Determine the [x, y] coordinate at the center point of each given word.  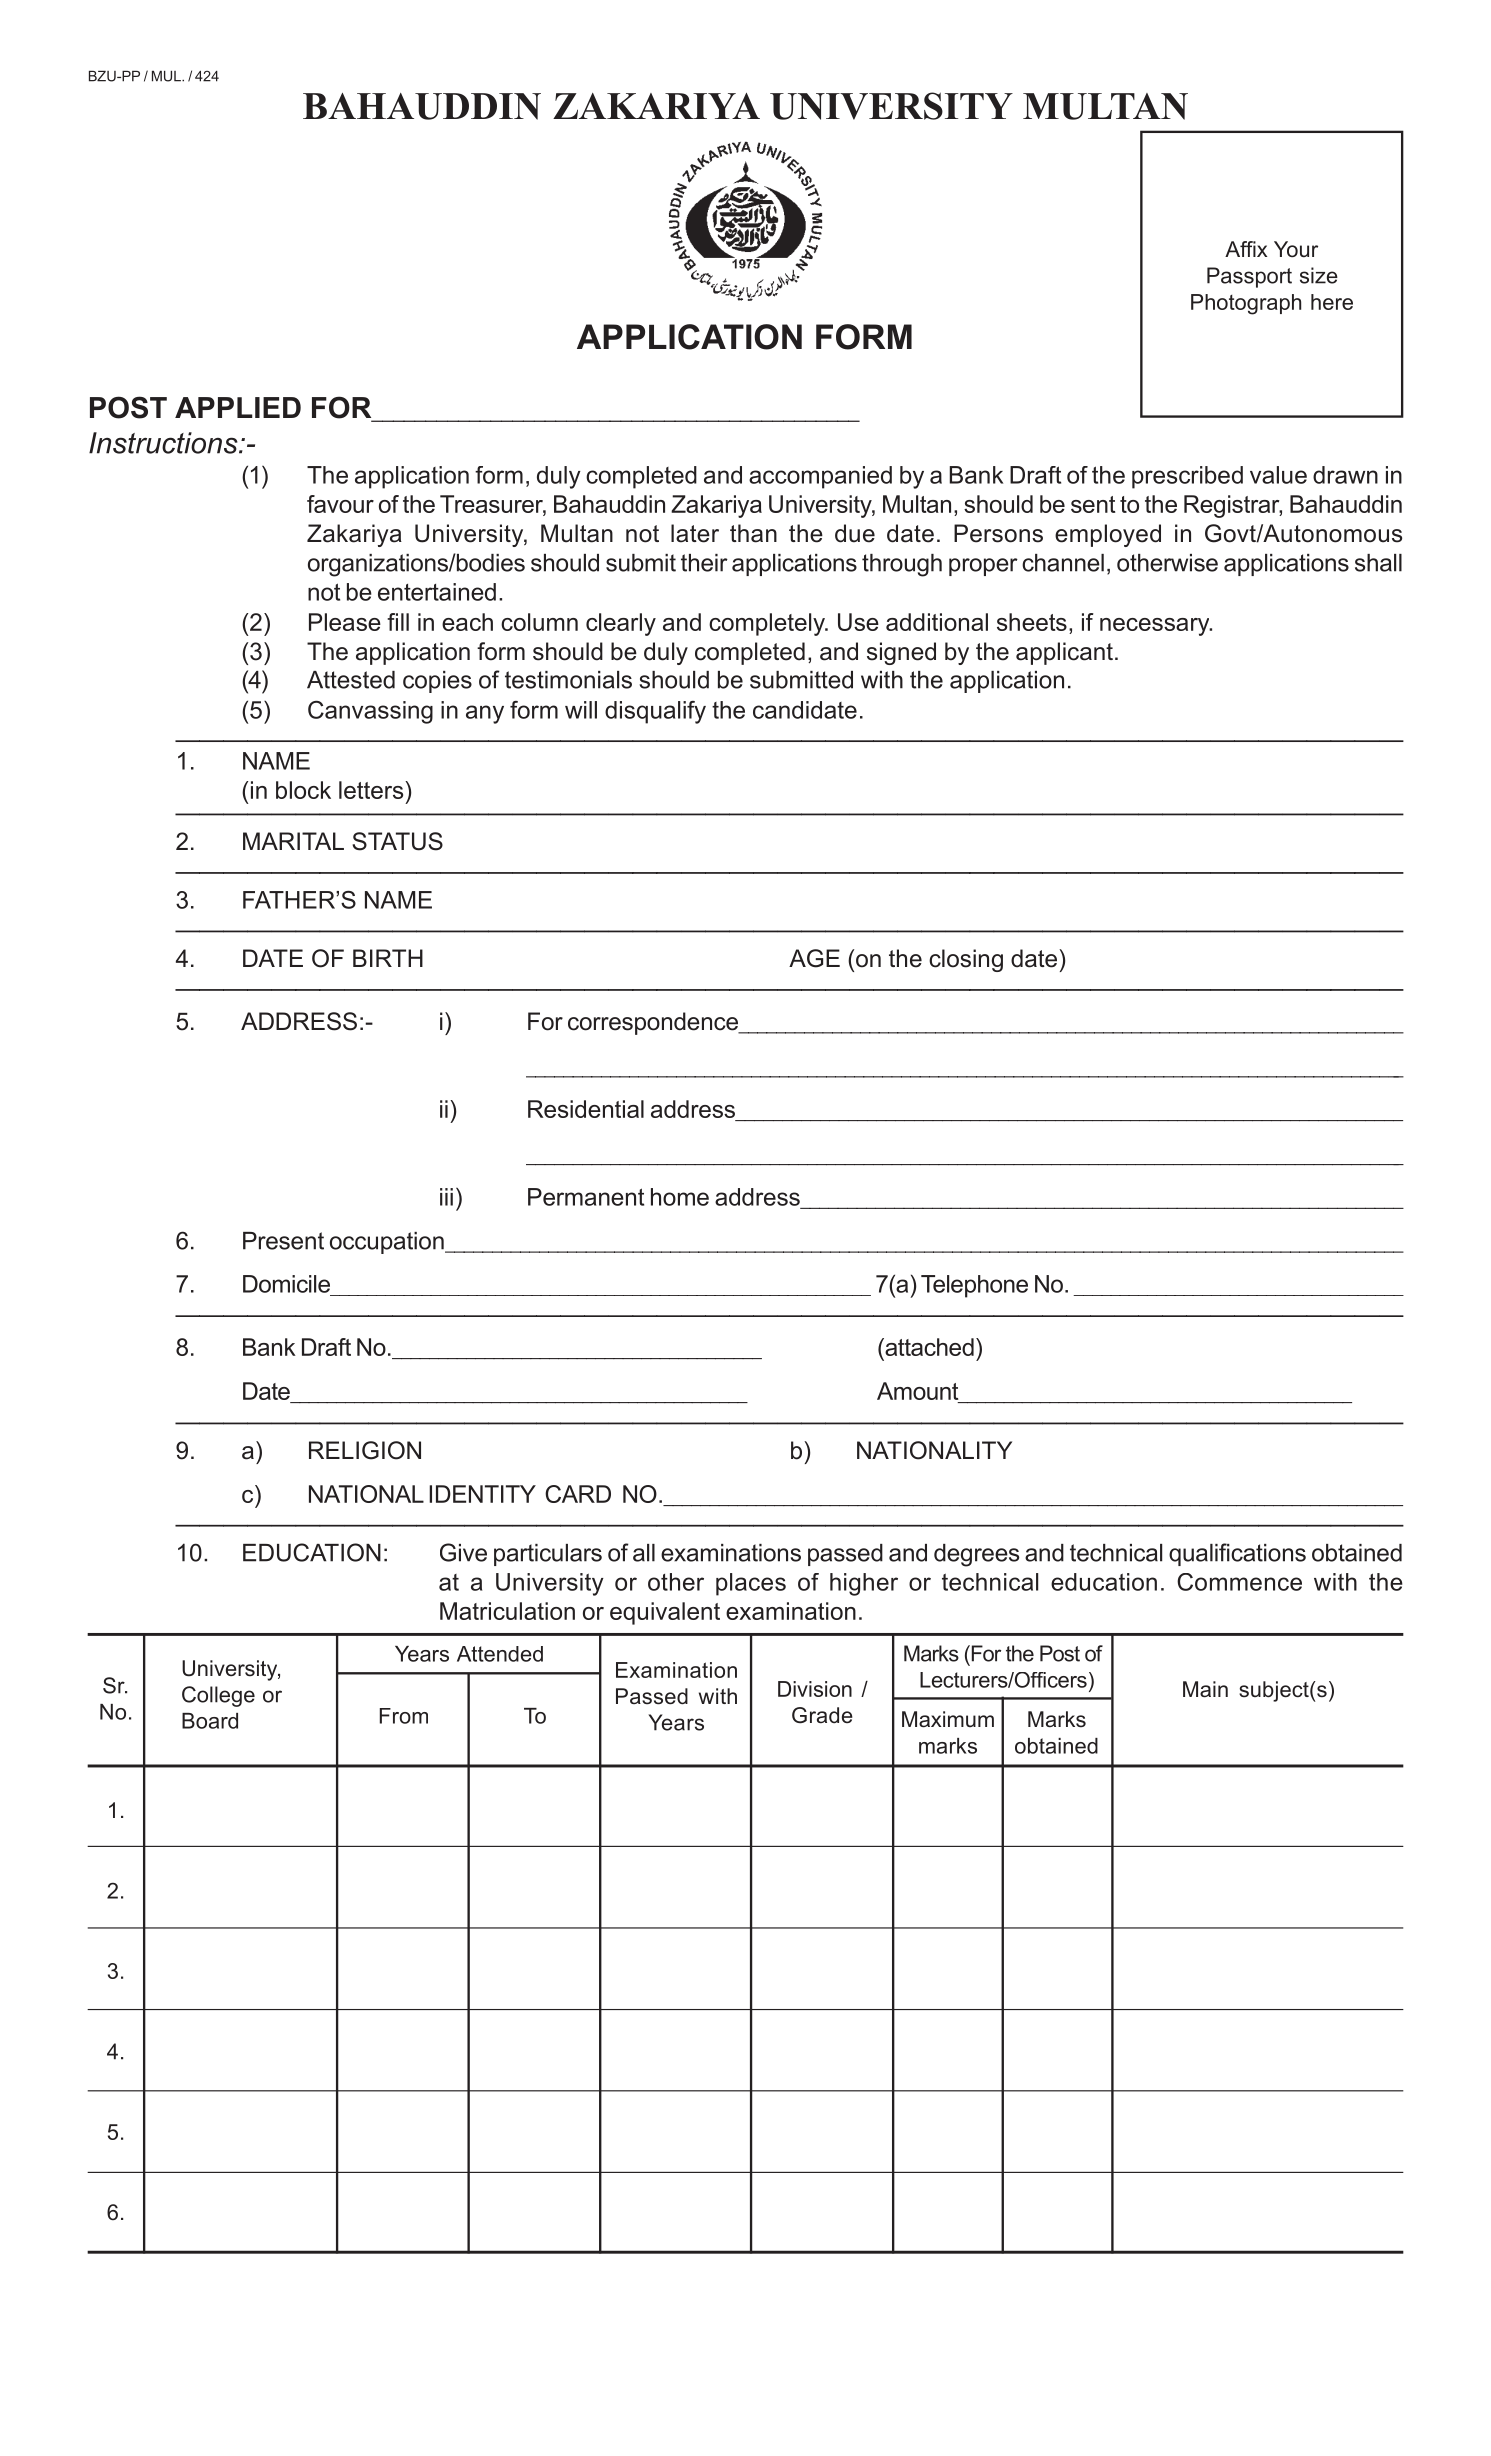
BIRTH [388, 958]
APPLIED [238, 407]
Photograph [1246, 304]
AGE [814, 958]
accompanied [820, 477]
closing [966, 960]
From [404, 1716]
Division [815, 1689]
